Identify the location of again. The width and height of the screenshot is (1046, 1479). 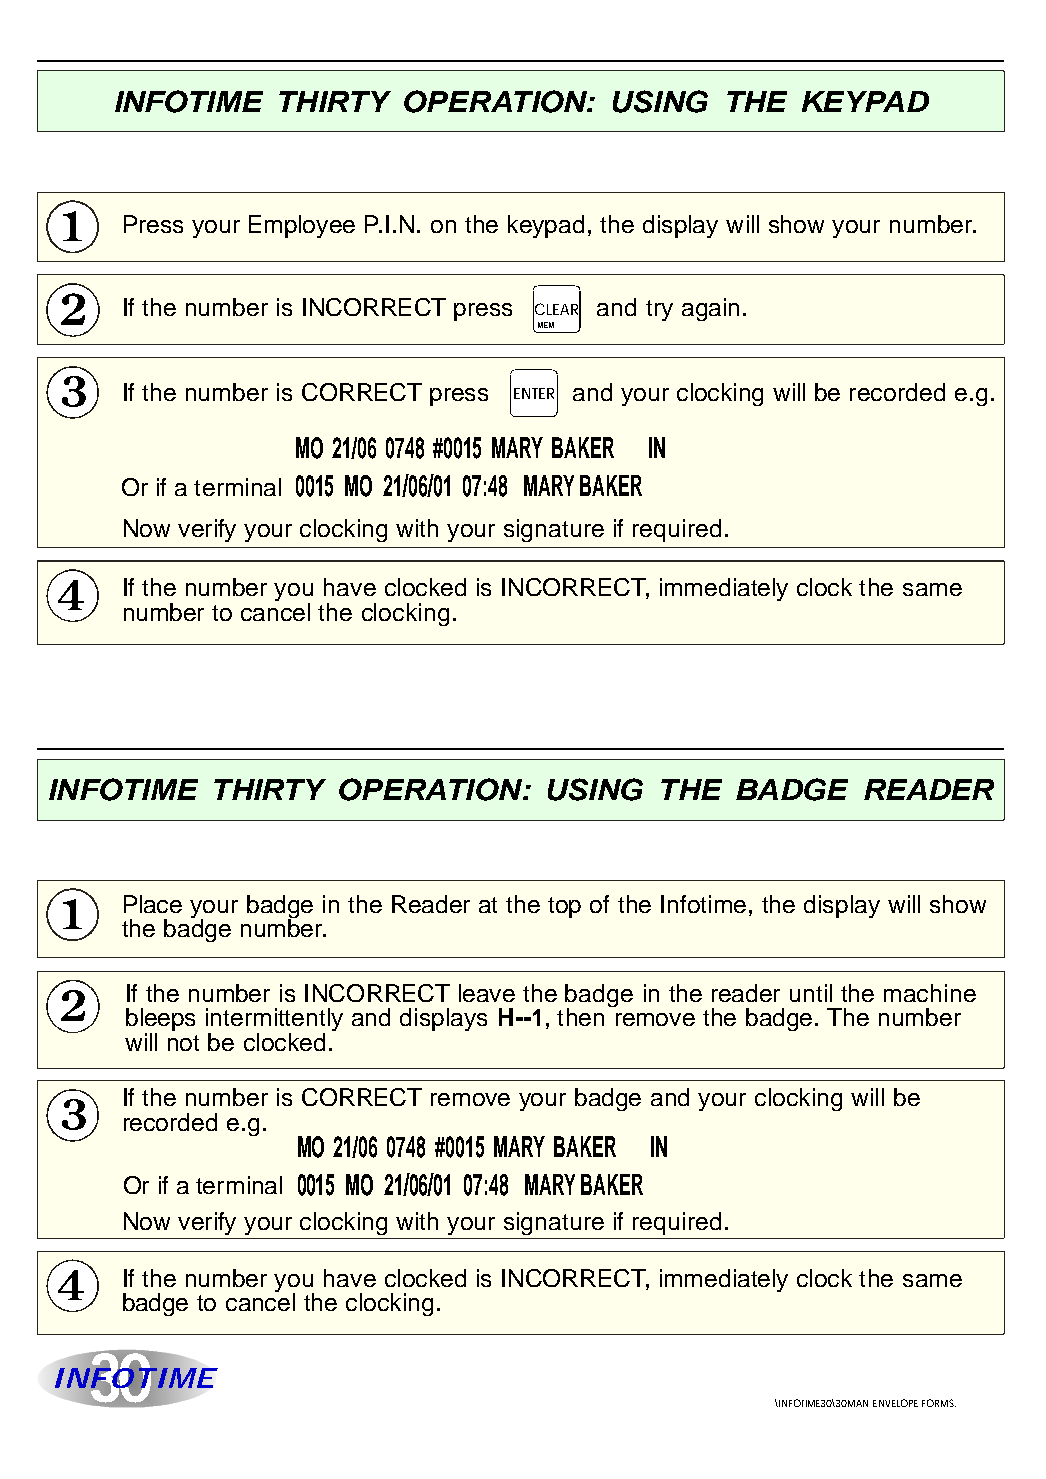
(710, 309).
